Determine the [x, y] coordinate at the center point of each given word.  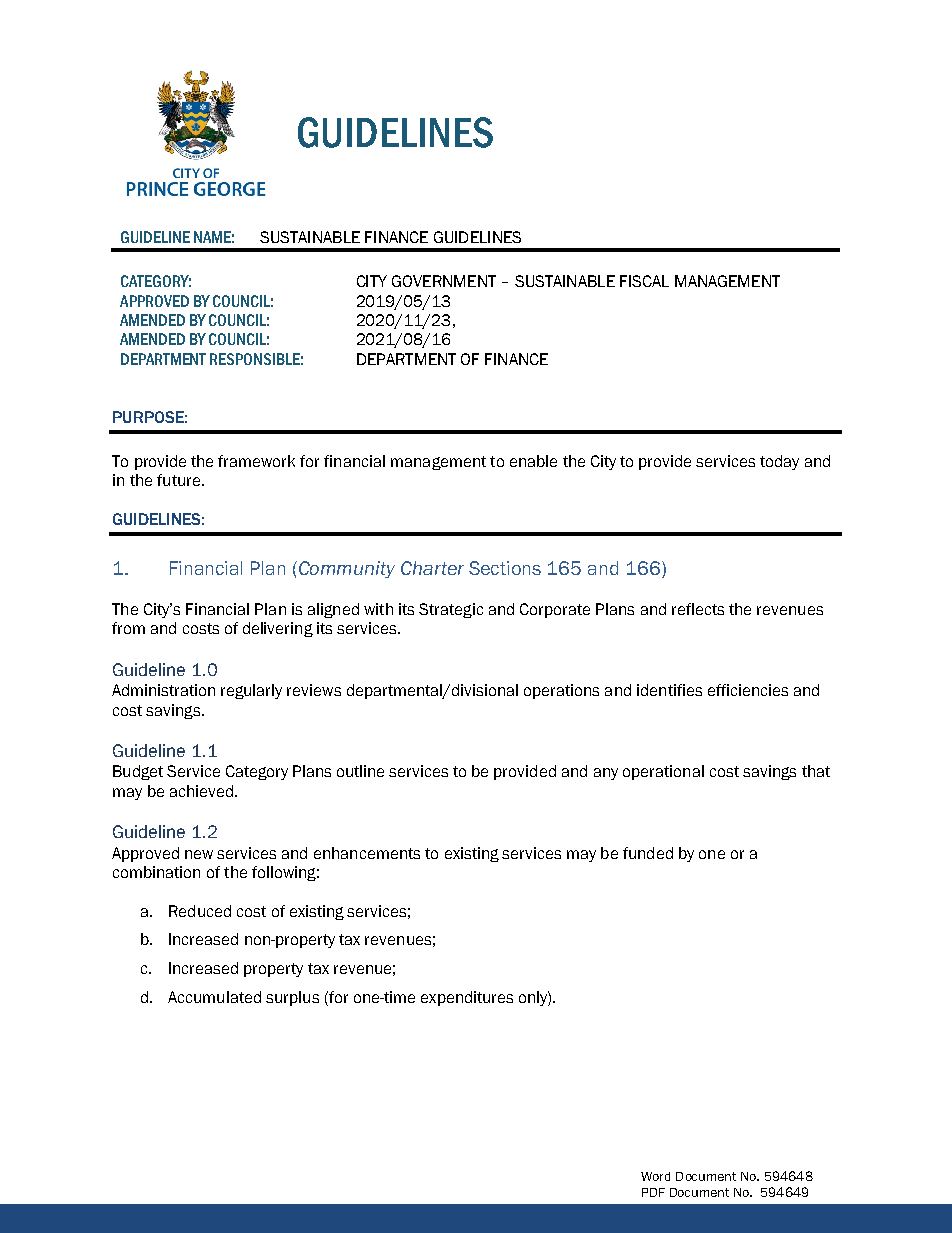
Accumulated [214, 997]
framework [256, 461]
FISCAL [644, 281]
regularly [251, 691]
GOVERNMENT [444, 281]
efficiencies [748, 690]
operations [561, 691]
